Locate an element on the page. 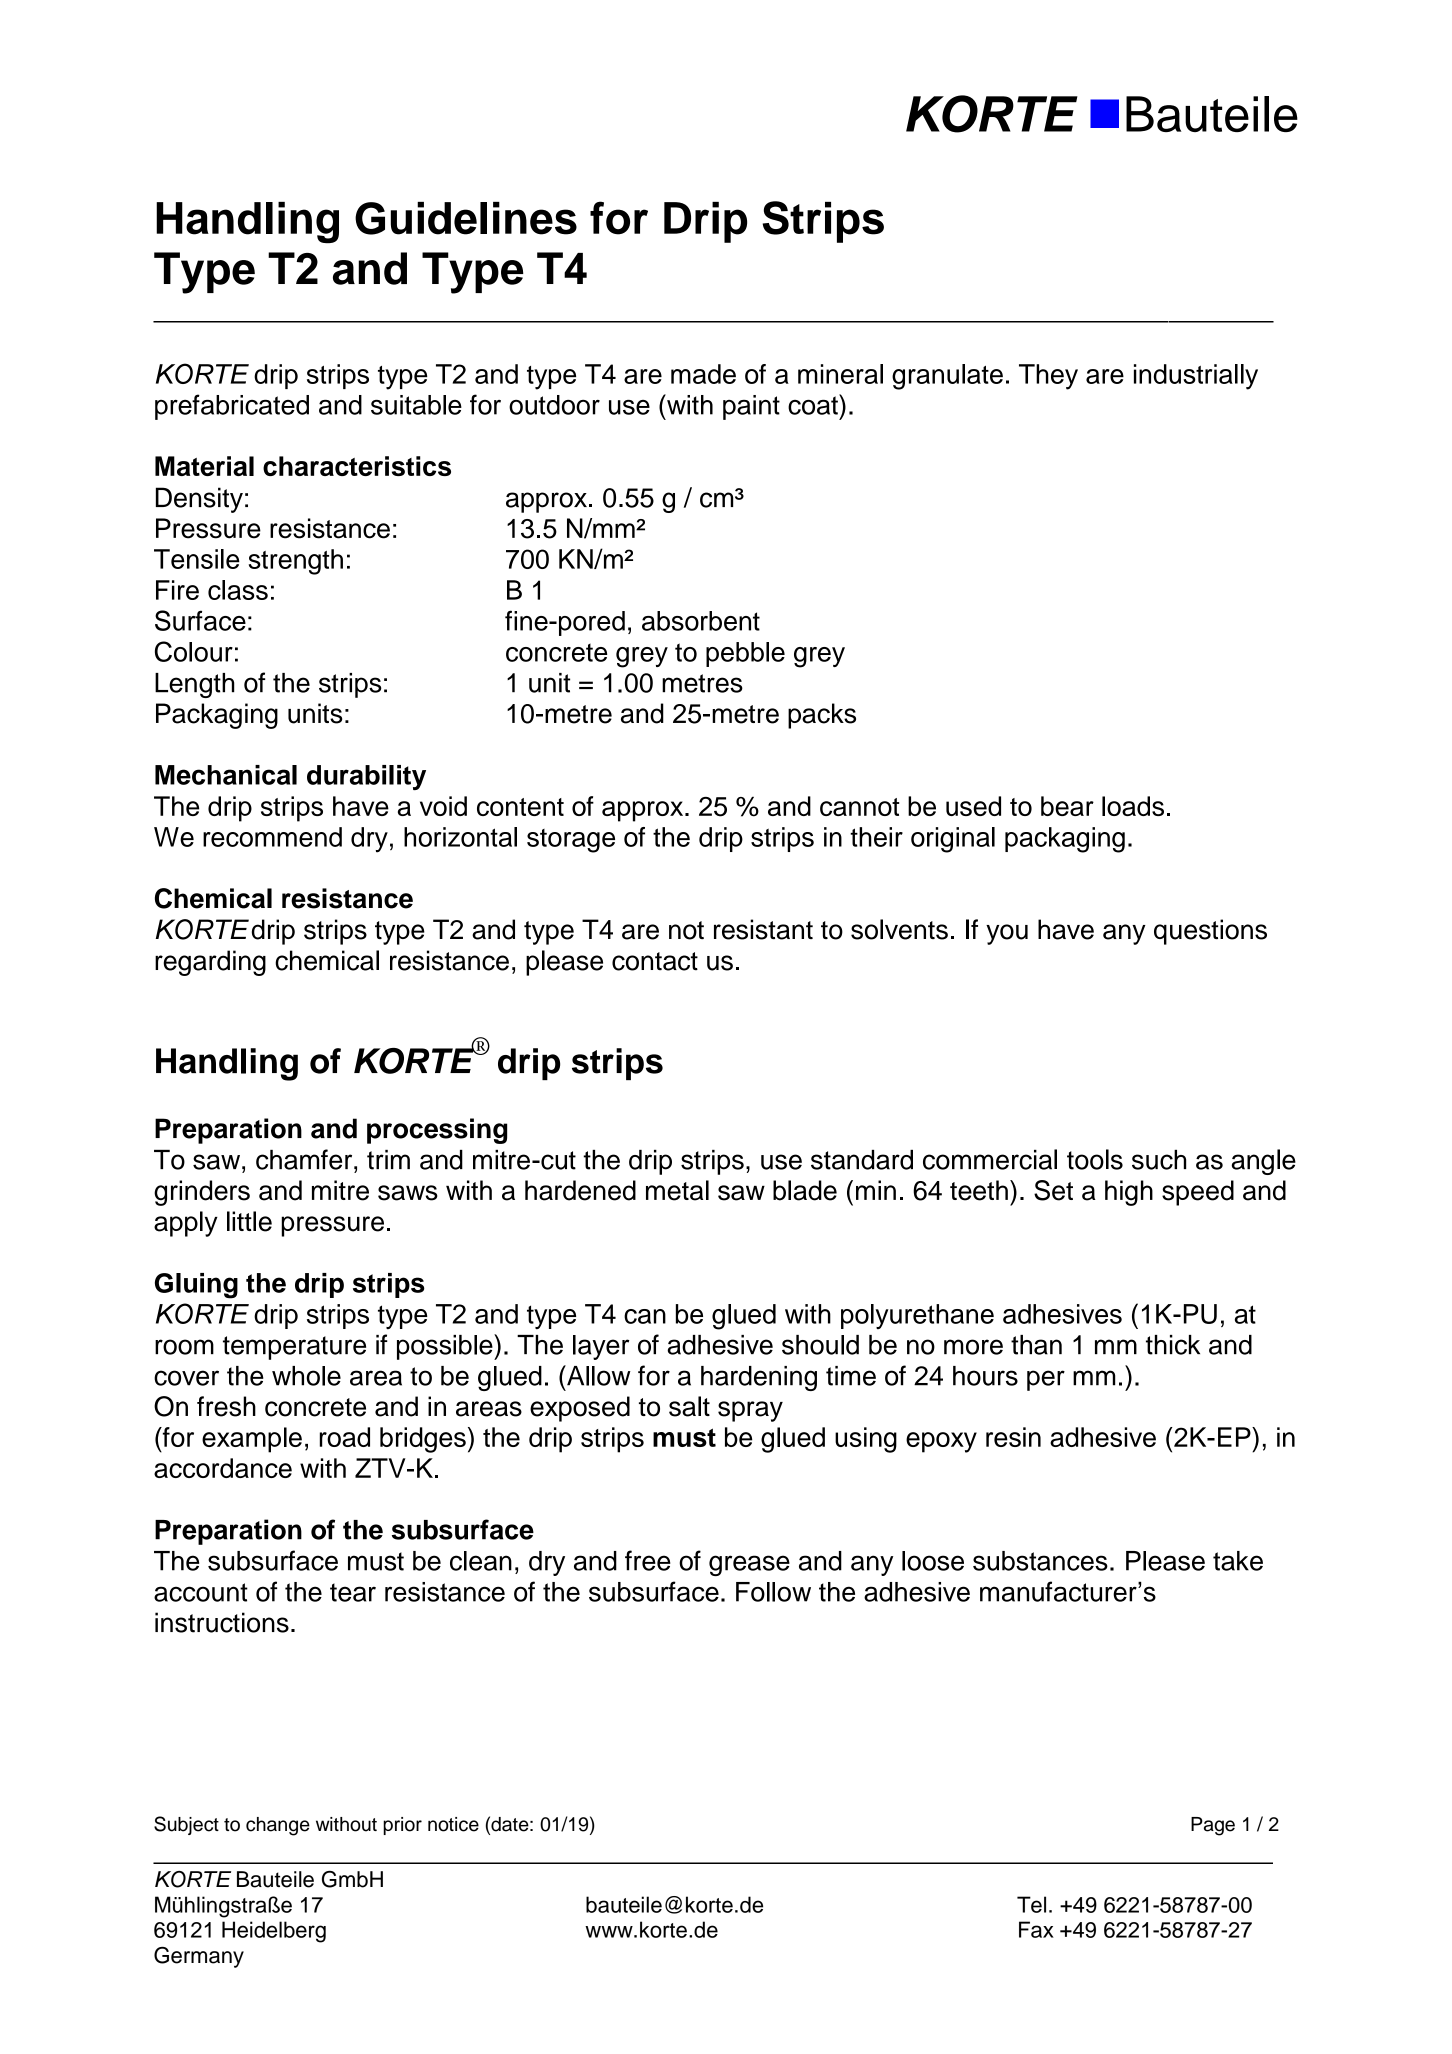 This page has height=2054, width=1452. industrially is located at coordinates (1196, 377).
